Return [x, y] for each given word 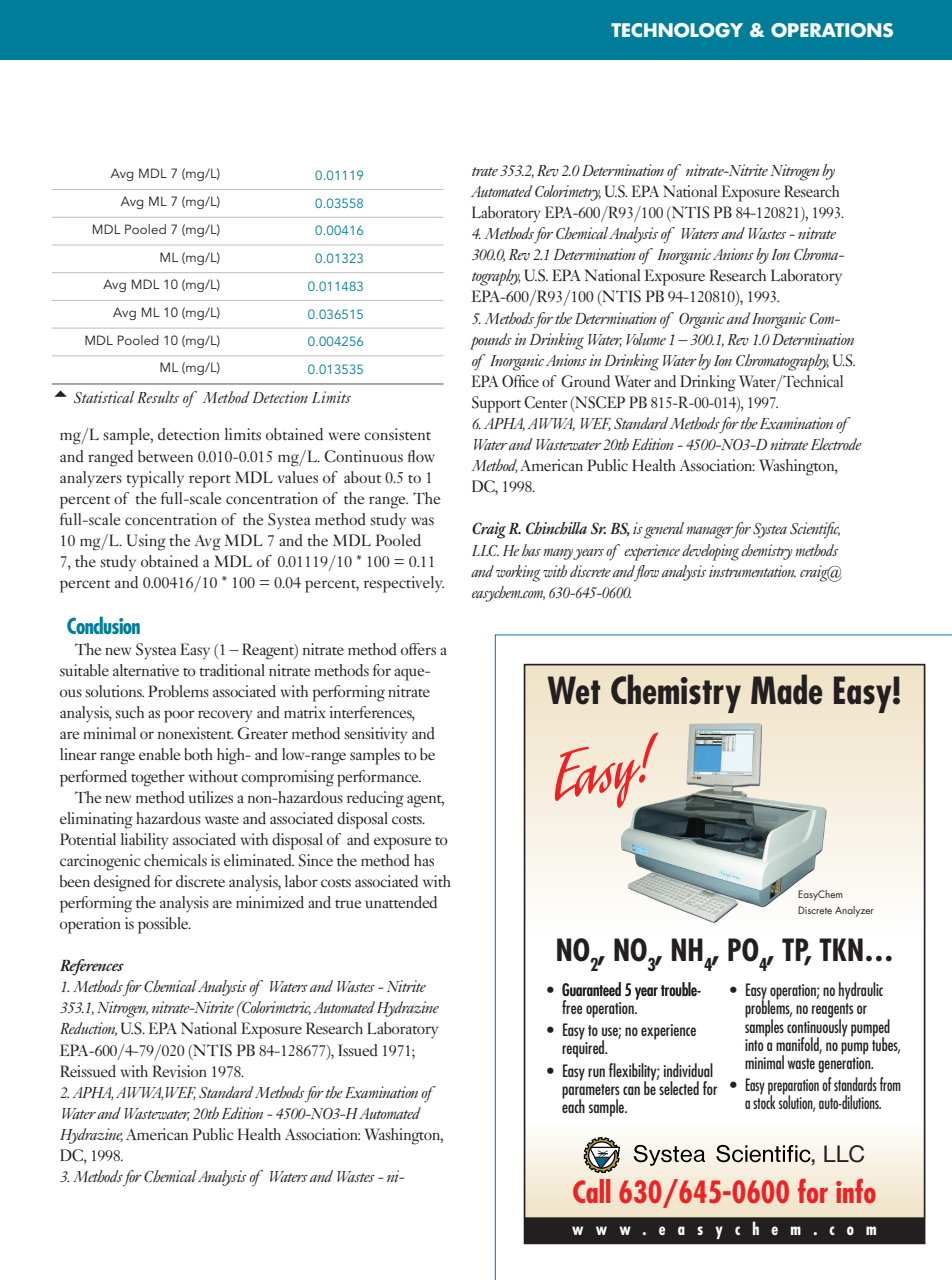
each [573, 1105]
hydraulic [861, 991]
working [518, 573]
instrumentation [752, 571]
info [856, 1191]
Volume [646, 339]
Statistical [104, 397]
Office [520, 381]
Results [158, 397]
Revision [179, 1071]
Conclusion [103, 625]
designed [122, 883]
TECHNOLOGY [677, 30]
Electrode [836, 444]
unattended [401, 902]
